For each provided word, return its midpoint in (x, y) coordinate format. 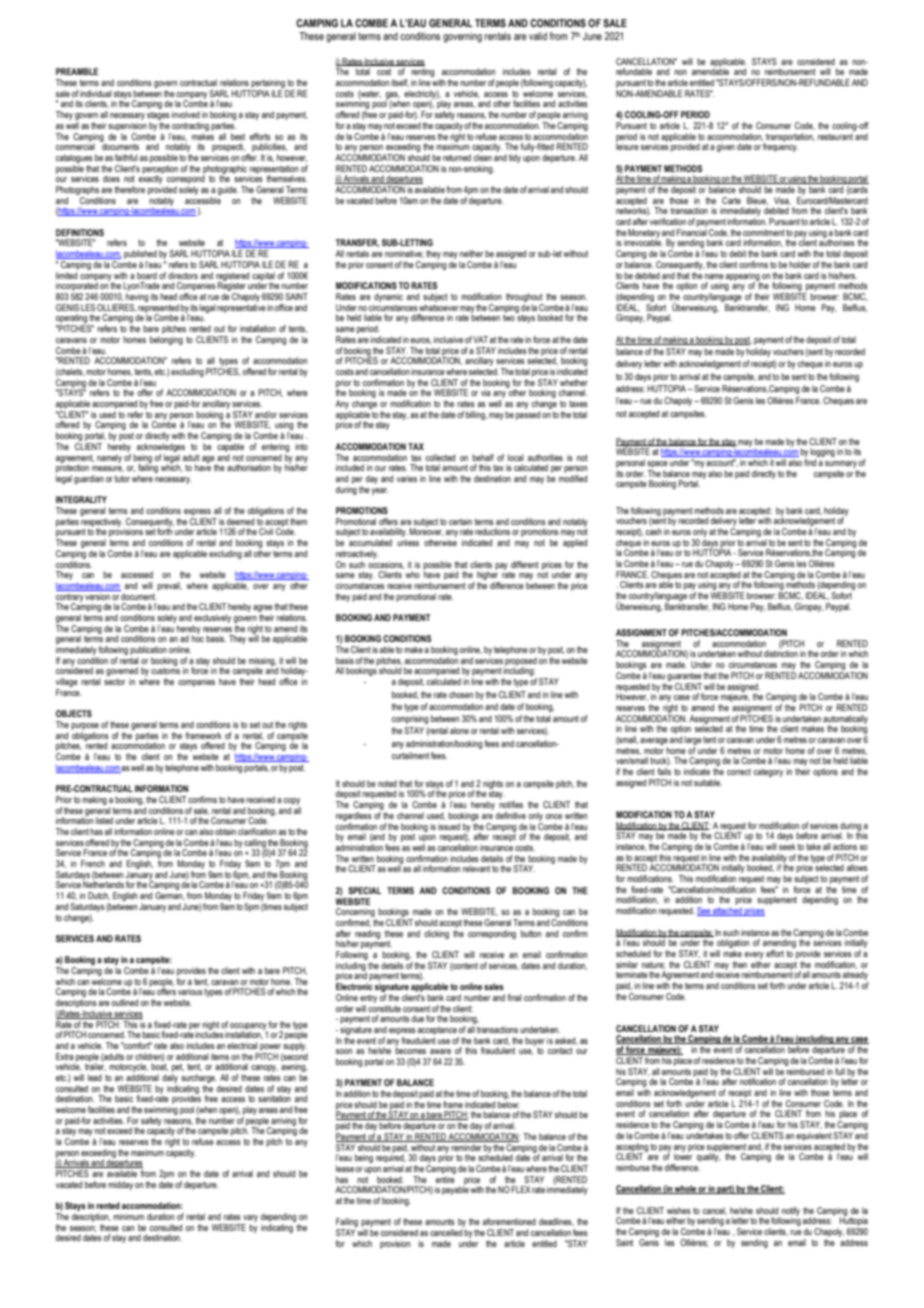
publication (148, 650)
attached (727, 911)
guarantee (684, 677)
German (170, 896)
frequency (781, 146)
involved (186, 114)
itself (400, 83)
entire (445, 1179)
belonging (166, 340)
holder (801, 264)
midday (120, 1185)
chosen (461, 694)
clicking (436, 934)
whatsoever (439, 307)
